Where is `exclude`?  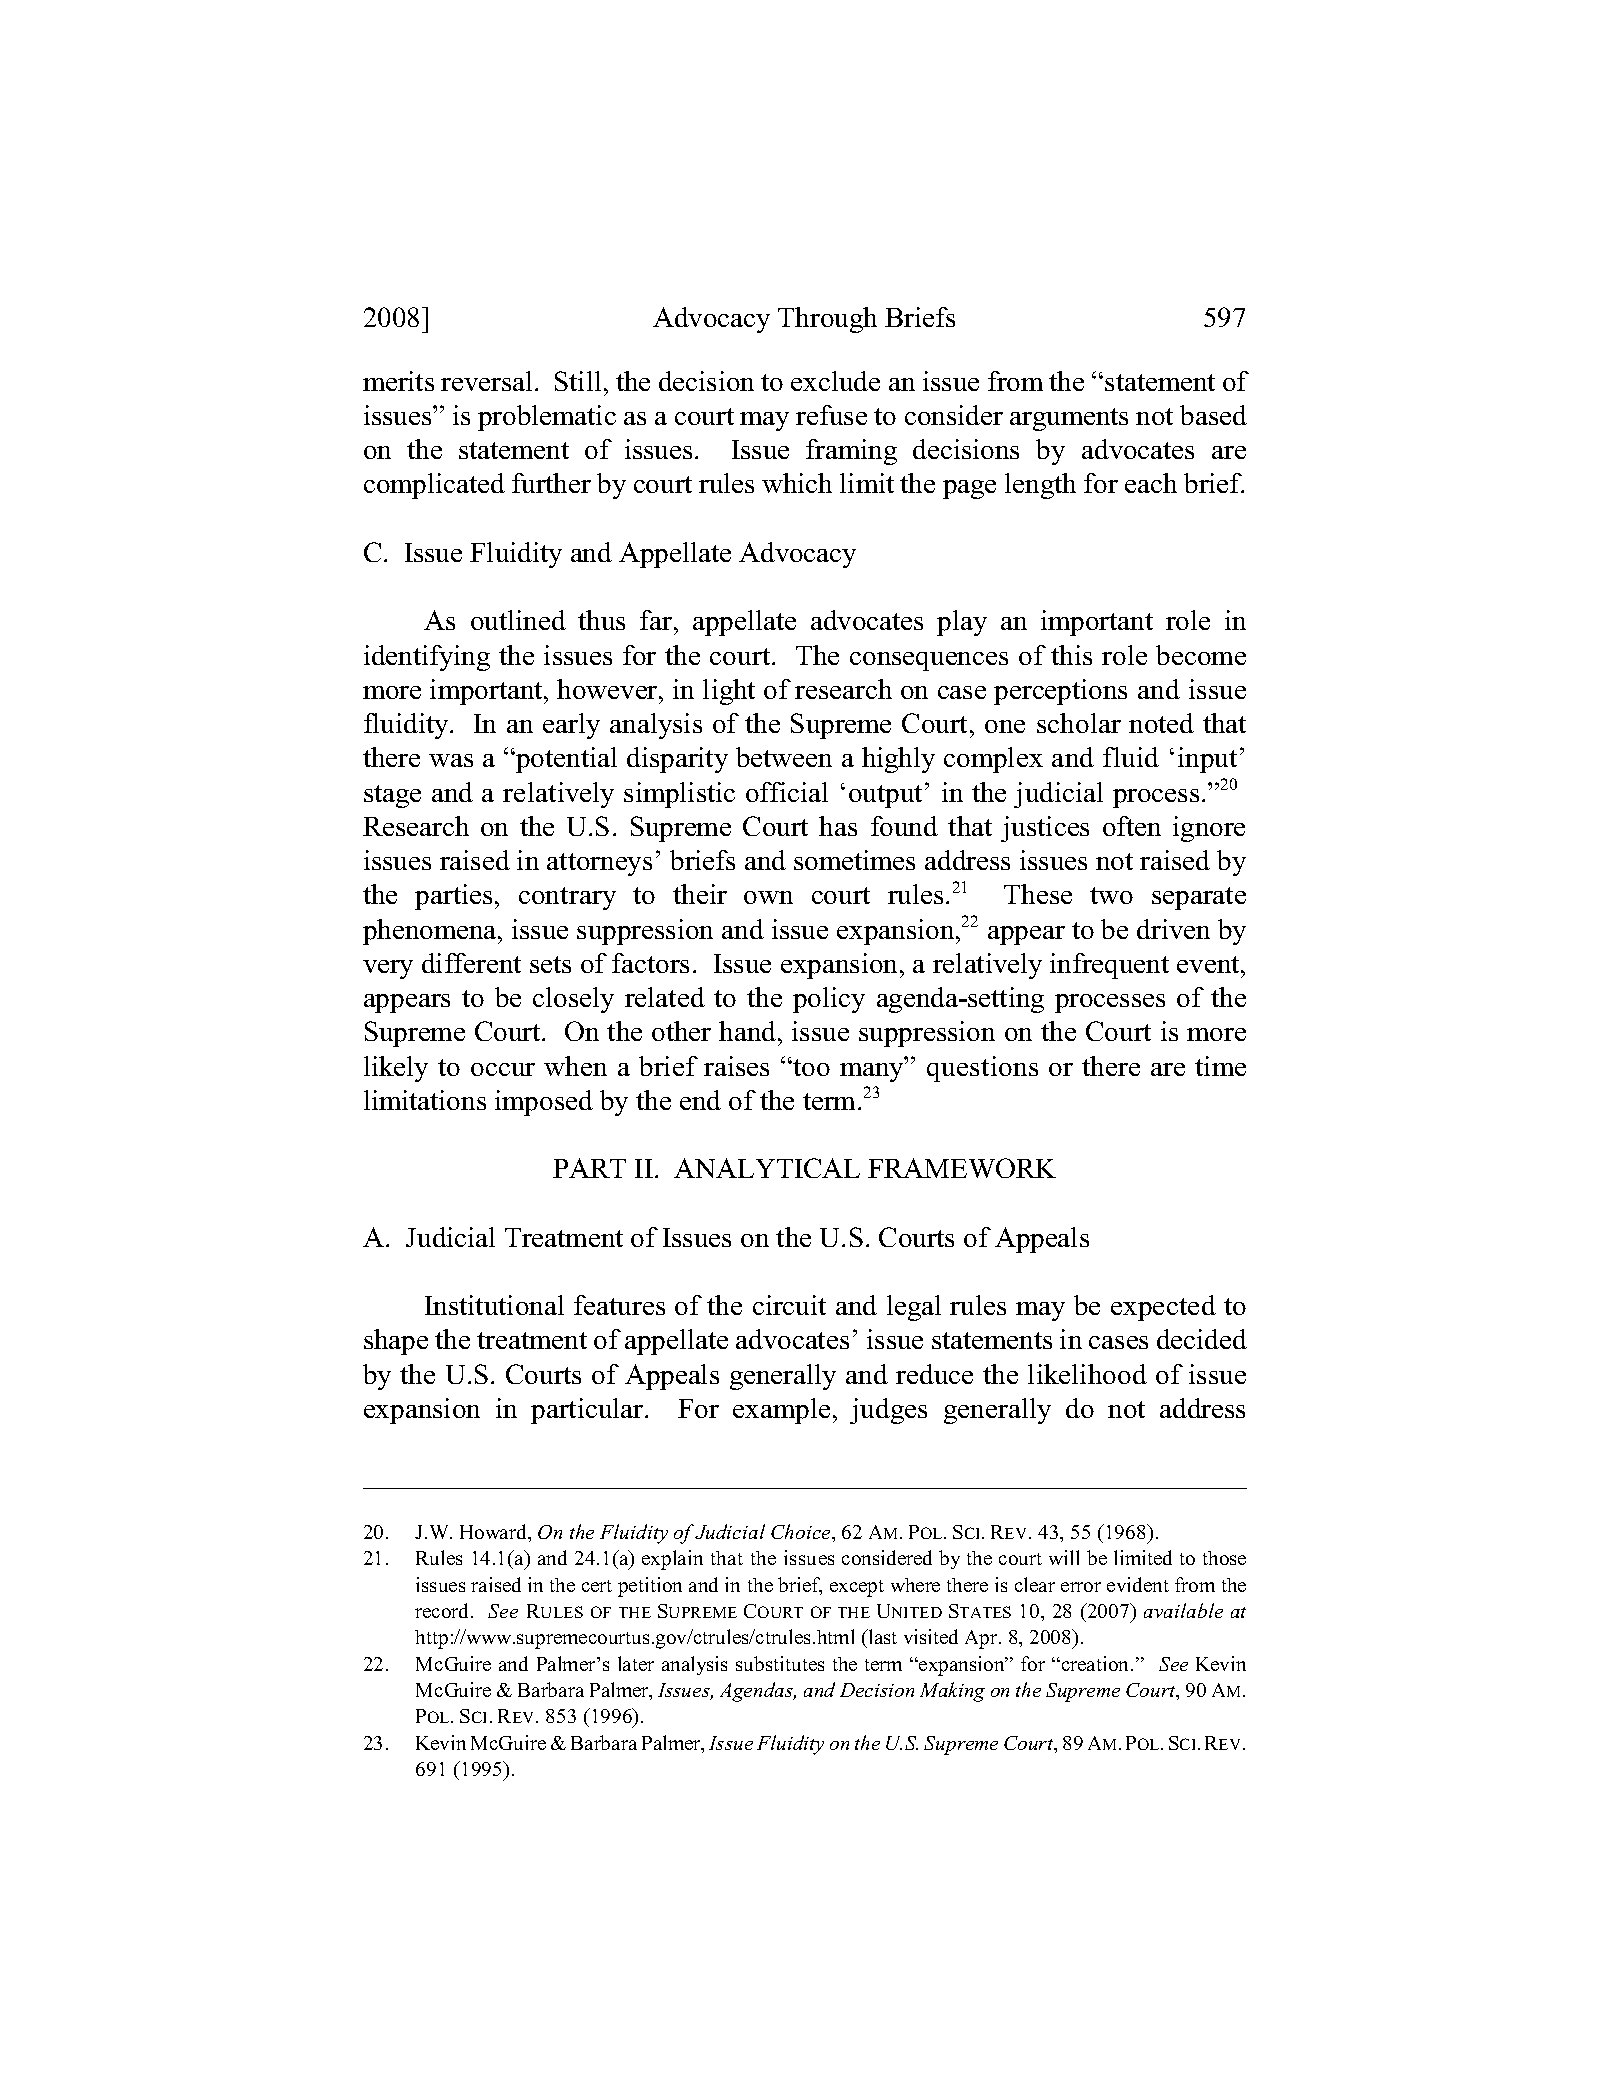 exclude is located at coordinates (835, 381).
